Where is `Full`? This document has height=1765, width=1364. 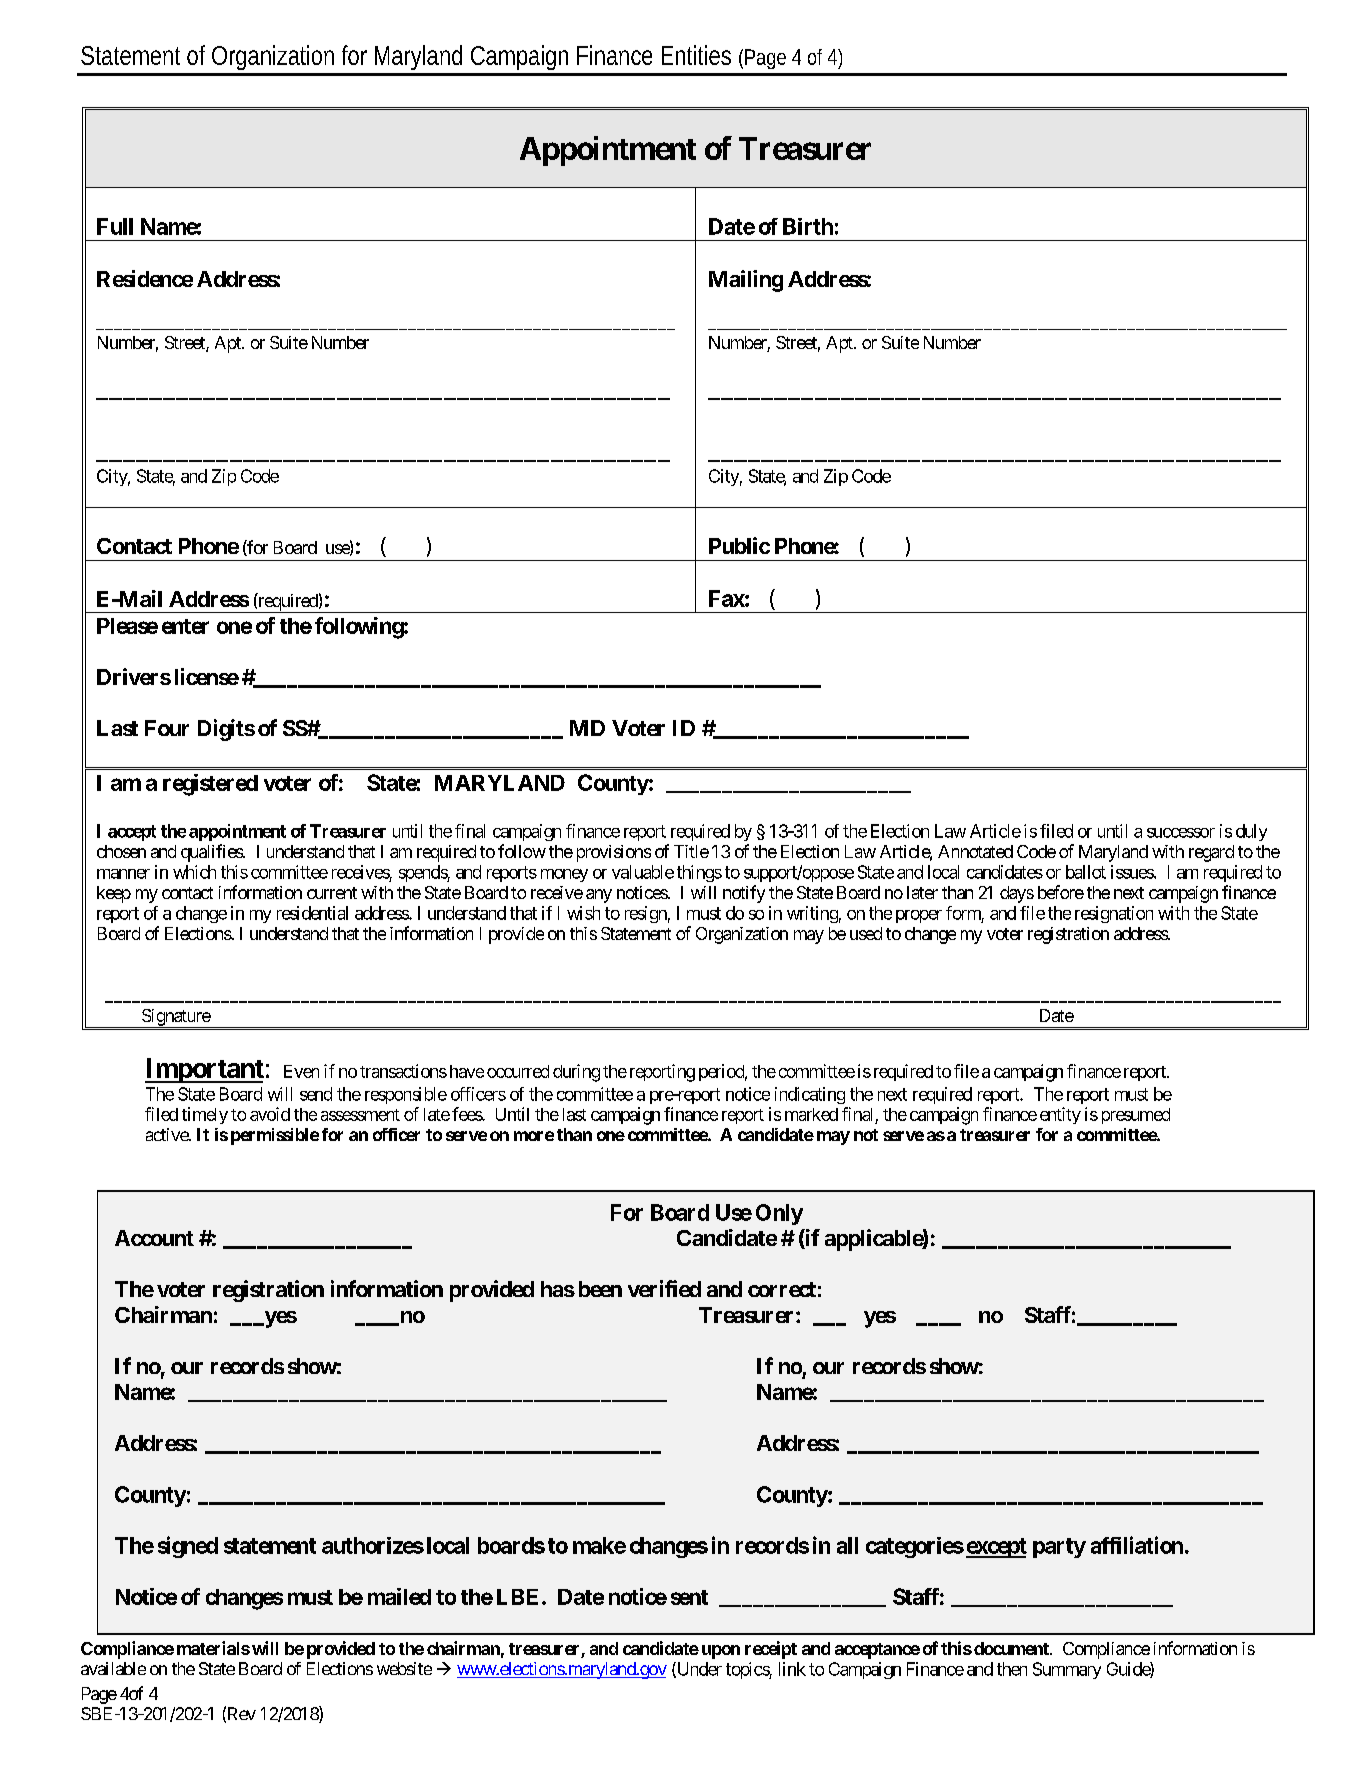
Full is located at coordinates (115, 226).
